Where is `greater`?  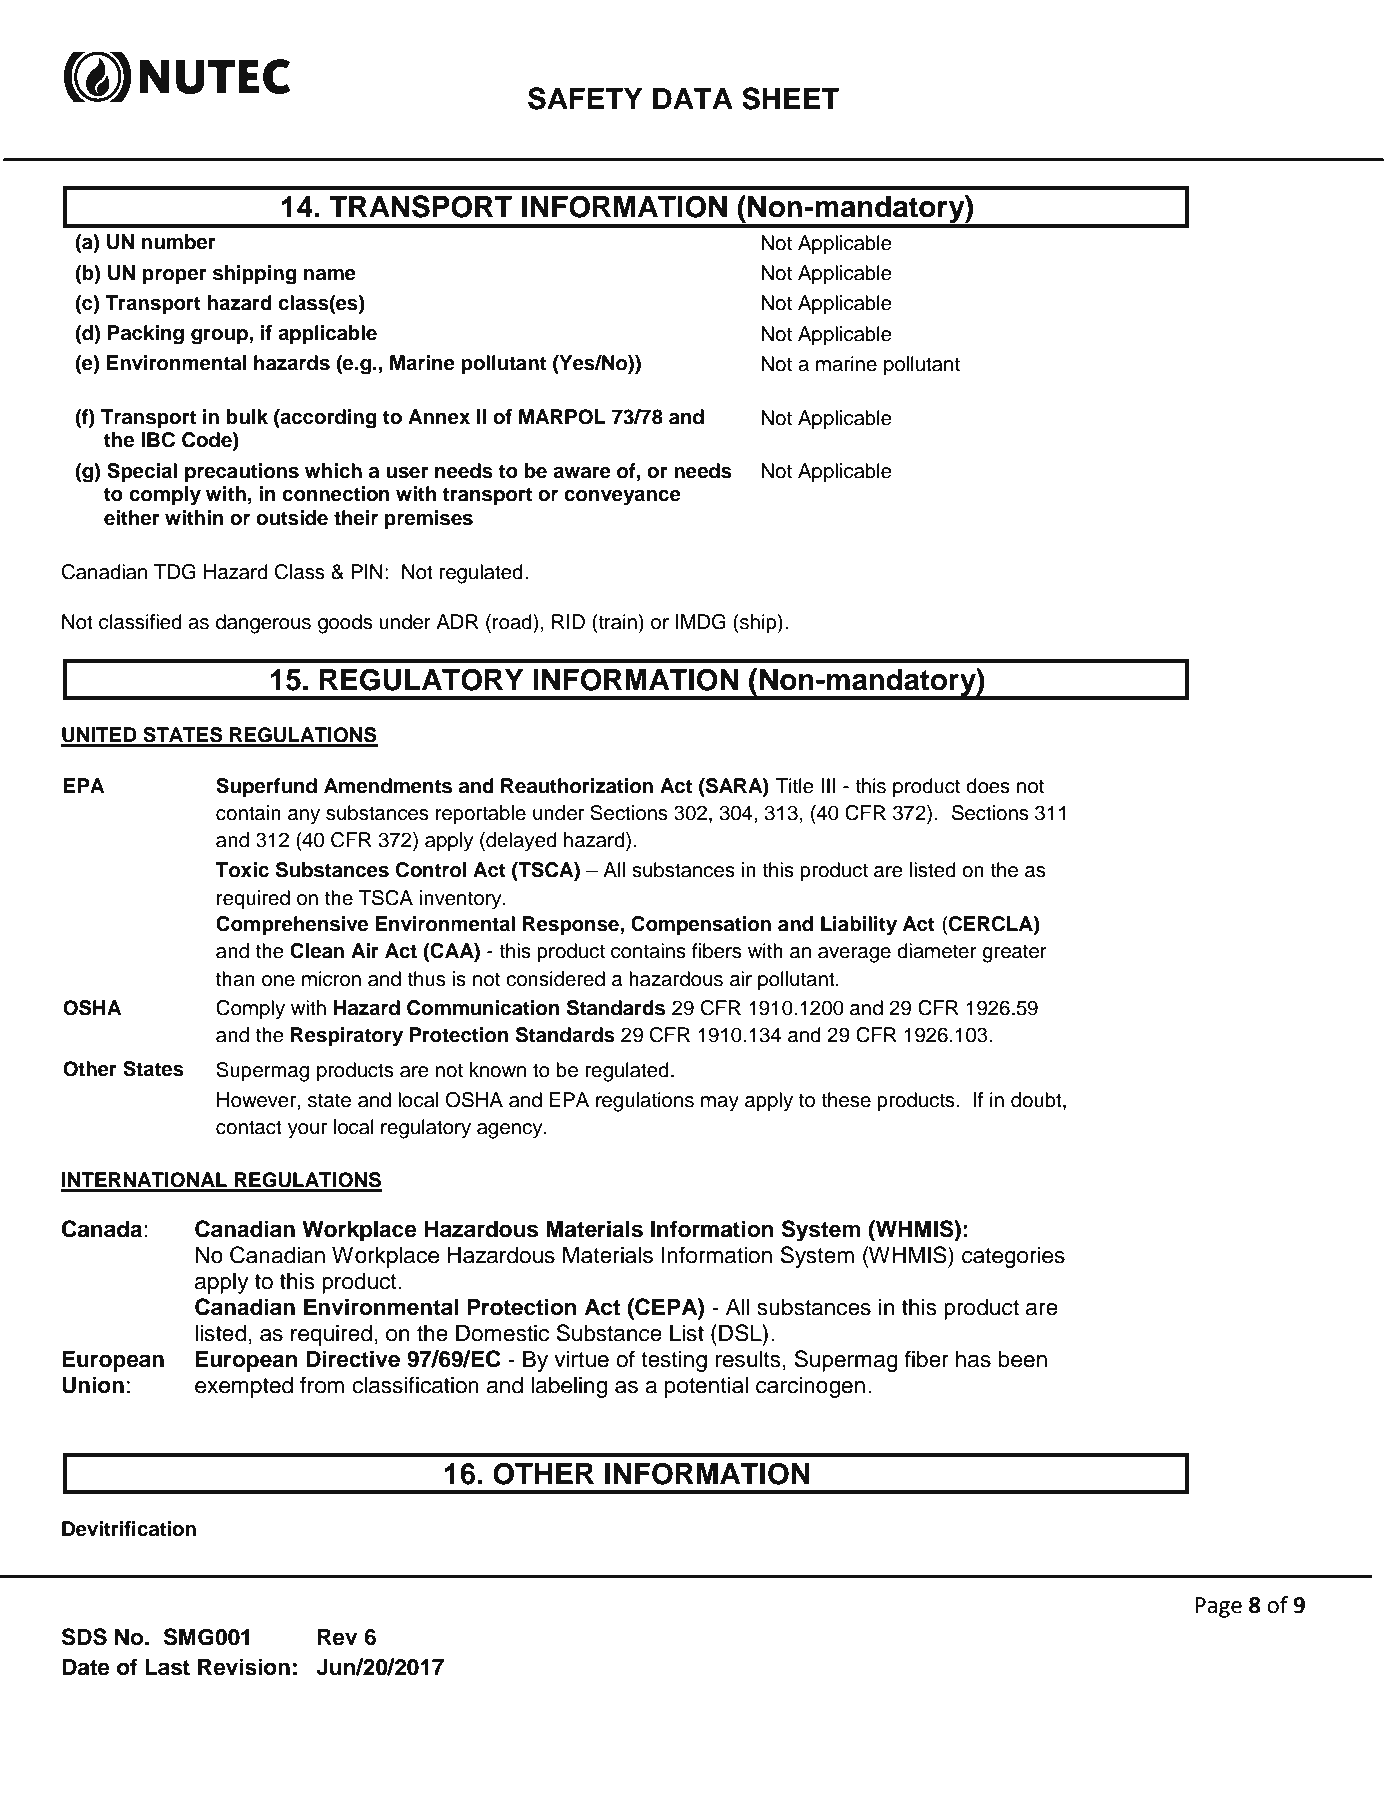 greater is located at coordinates (1014, 953).
